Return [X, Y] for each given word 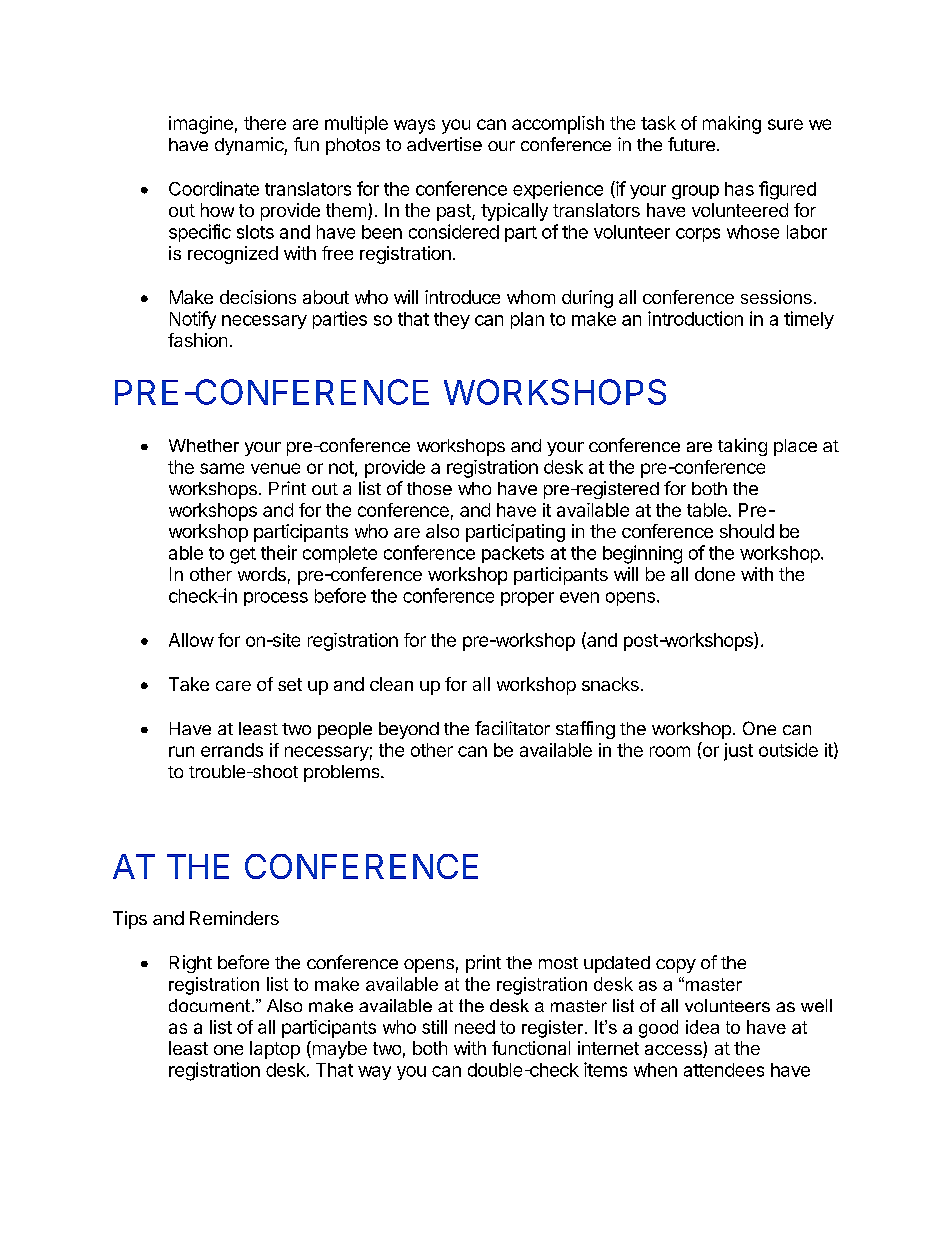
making [732, 125]
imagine [201, 125]
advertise [444, 144]
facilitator [512, 728]
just [738, 752]
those [429, 488]
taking [742, 447]
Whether [204, 445]
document [209, 1005]
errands [232, 750]
